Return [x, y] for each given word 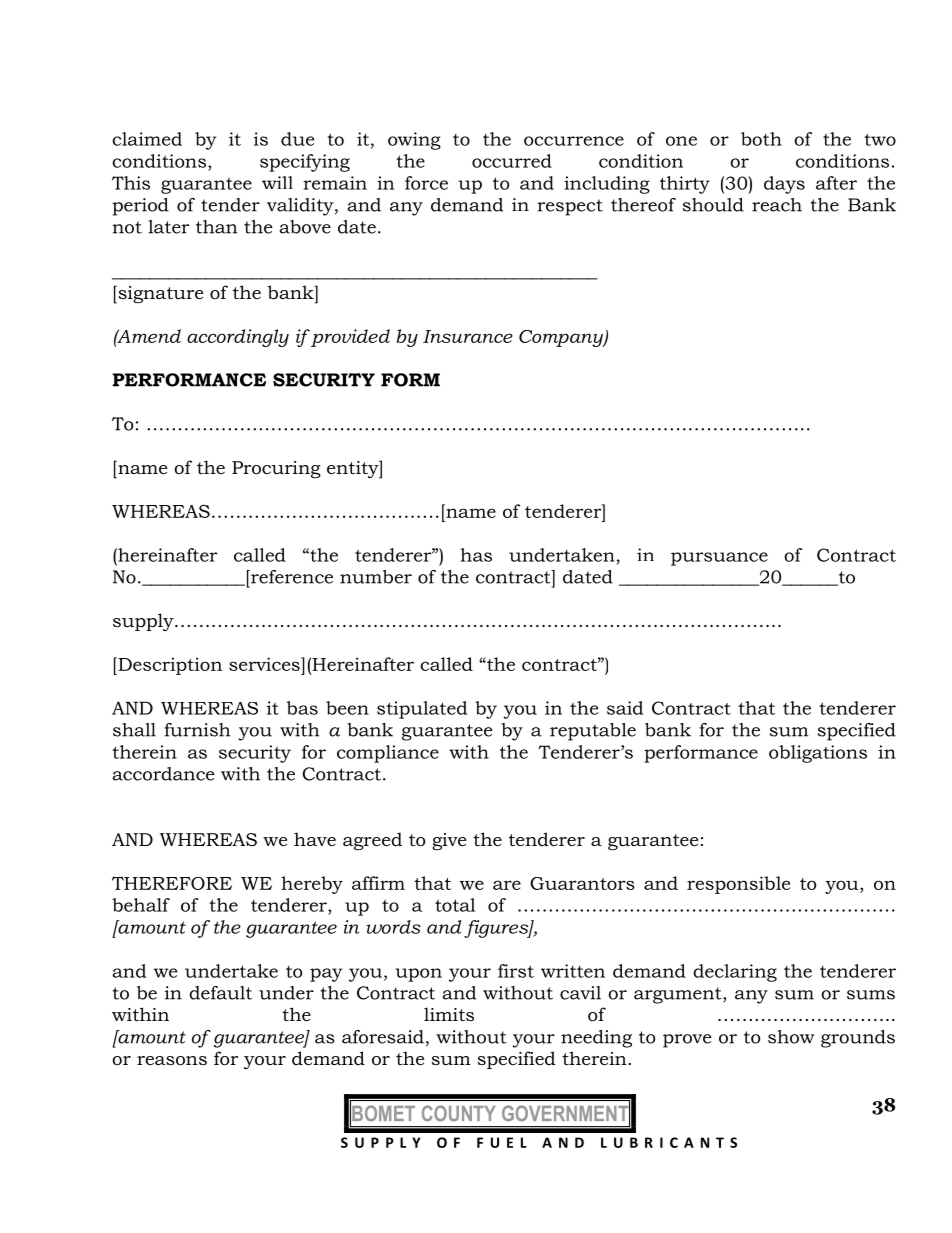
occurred [512, 161]
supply [144, 622]
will [277, 182]
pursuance [719, 559]
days [784, 185]
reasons [172, 1061]
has [476, 555]
